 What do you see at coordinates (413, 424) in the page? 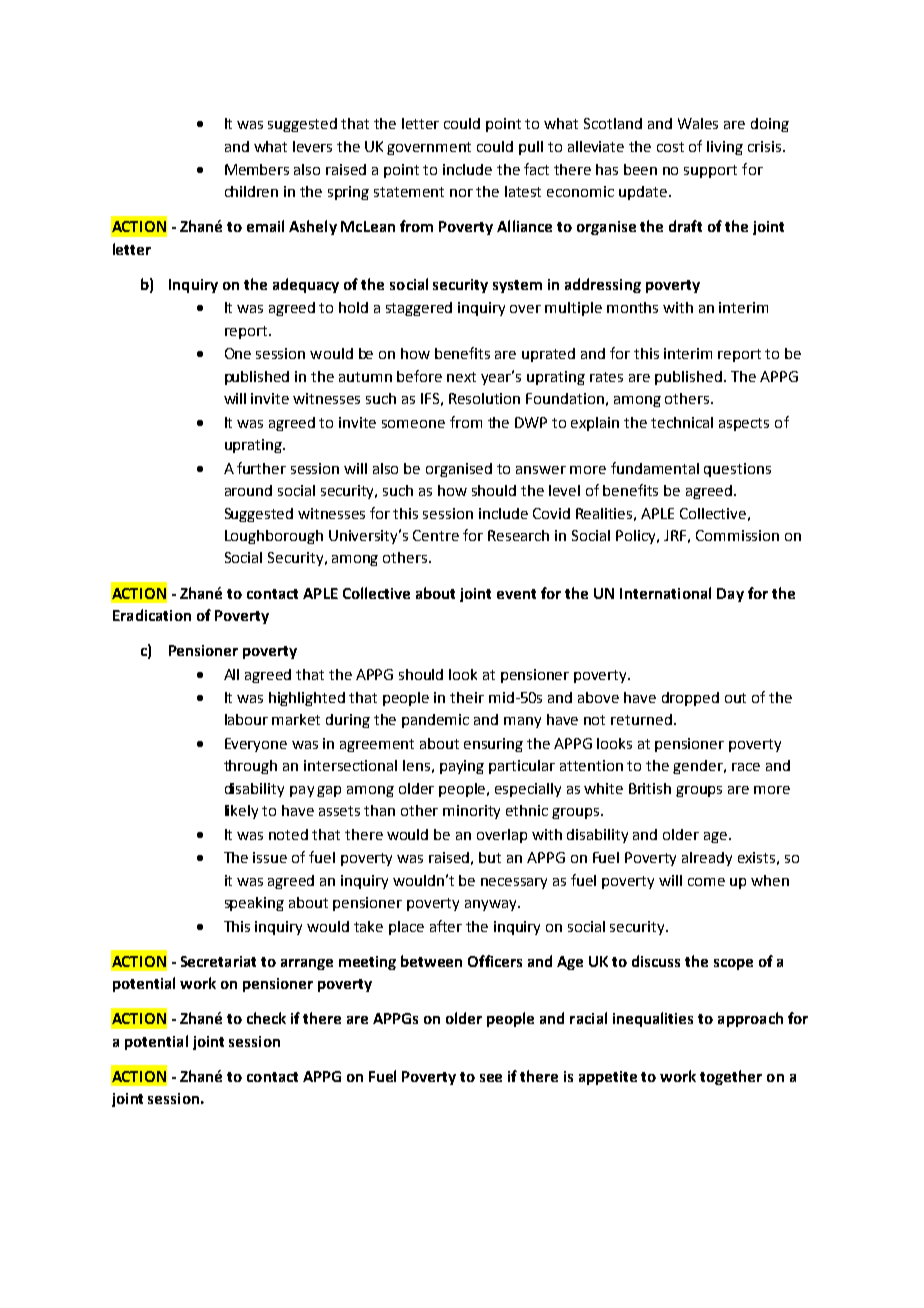
I see `someone` at bounding box center [413, 424].
